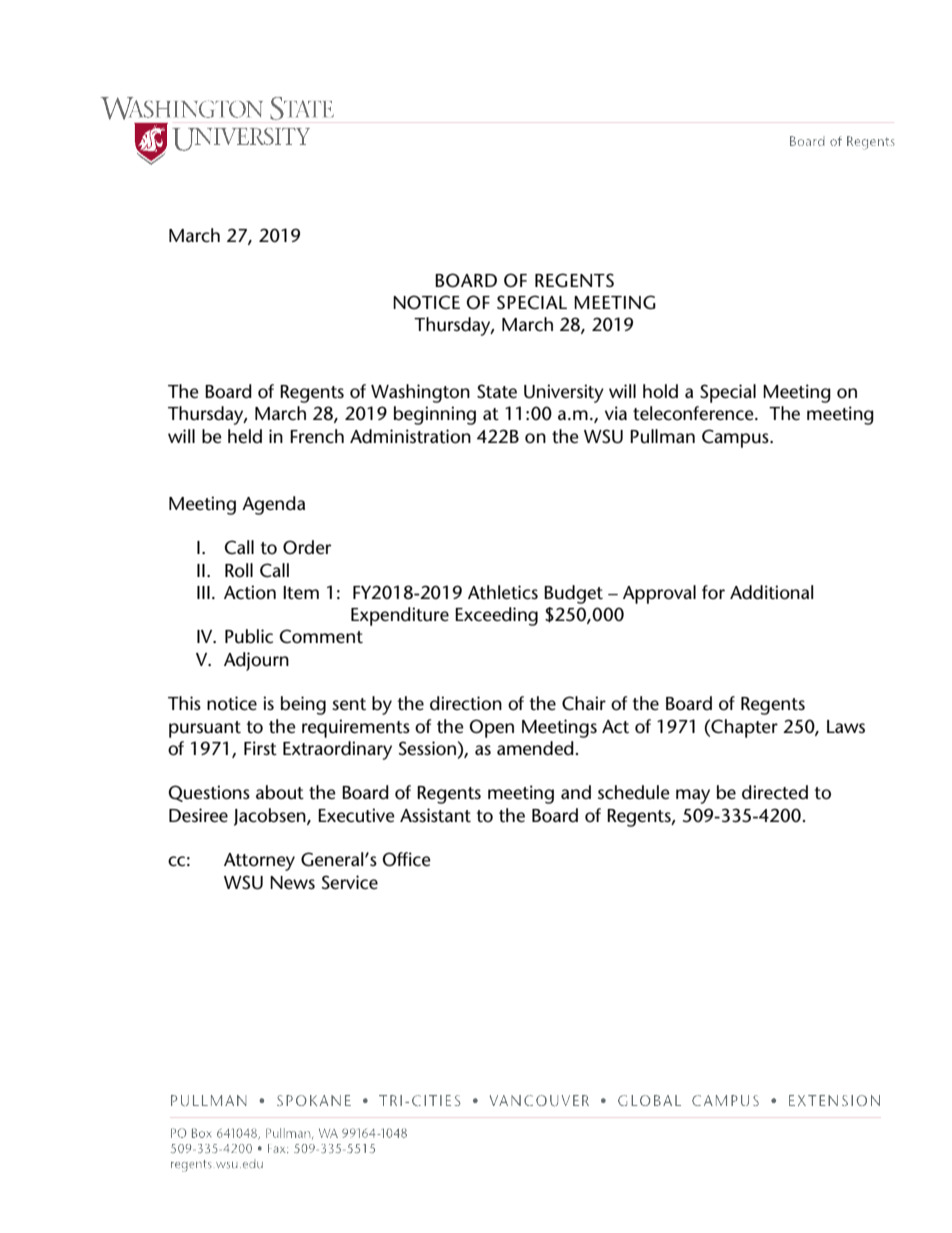 The width and height of the screenshot is (952, 1233). I want to click on Athletics, so click(503, 592).
